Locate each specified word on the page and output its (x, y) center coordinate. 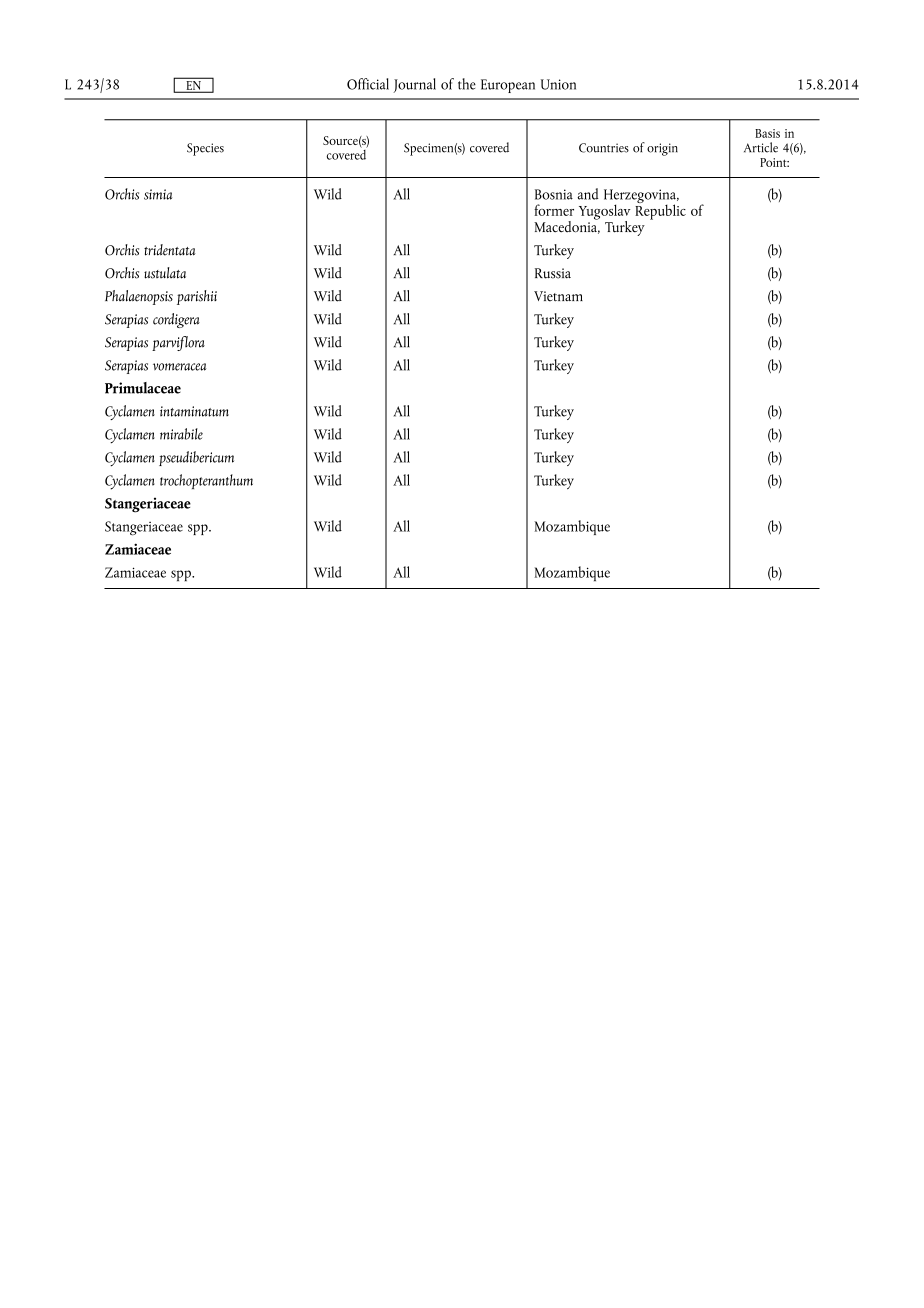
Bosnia (554, 194)
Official (368, 84)
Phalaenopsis (139, 297)
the (467, 84)
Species (205, 149)
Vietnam (558, 296)
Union (558, 84)
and (588, 194)
